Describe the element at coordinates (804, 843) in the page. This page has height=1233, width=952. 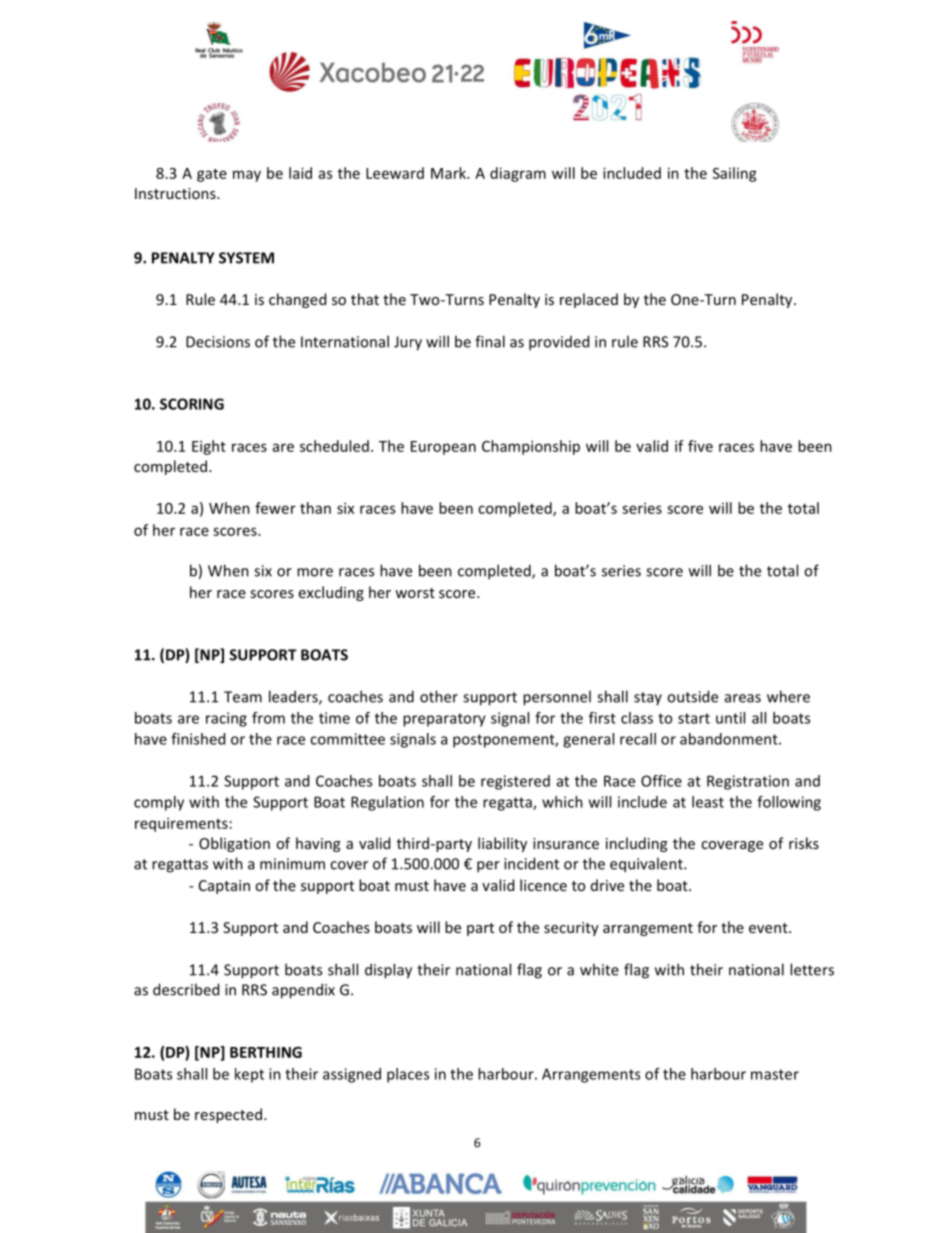
I see `risks` at that location.
